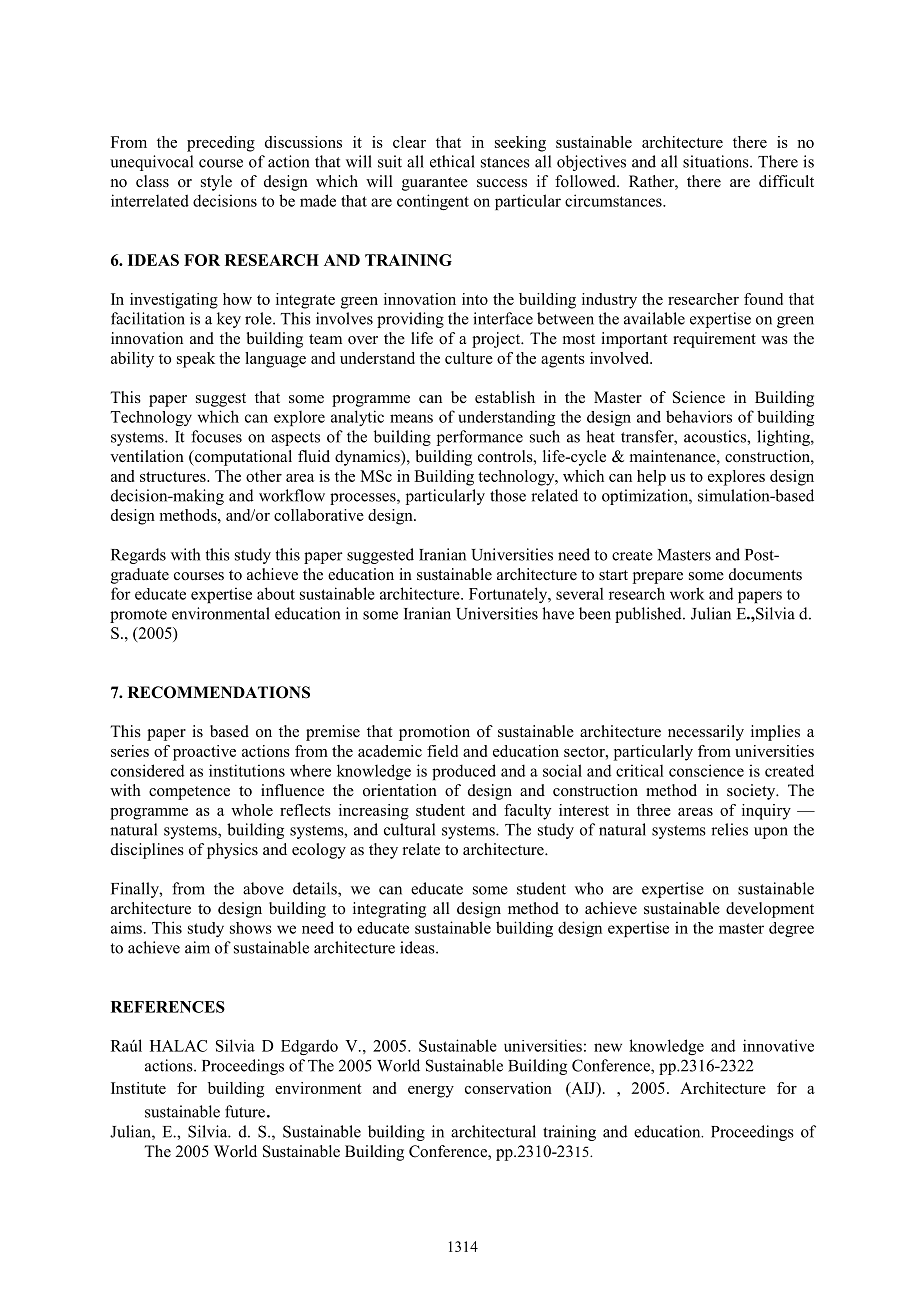 This screenshot has height=1308, width=924. Describe the element at coordinates (505, 397) in the screenshot. I see `establish` at that location.
